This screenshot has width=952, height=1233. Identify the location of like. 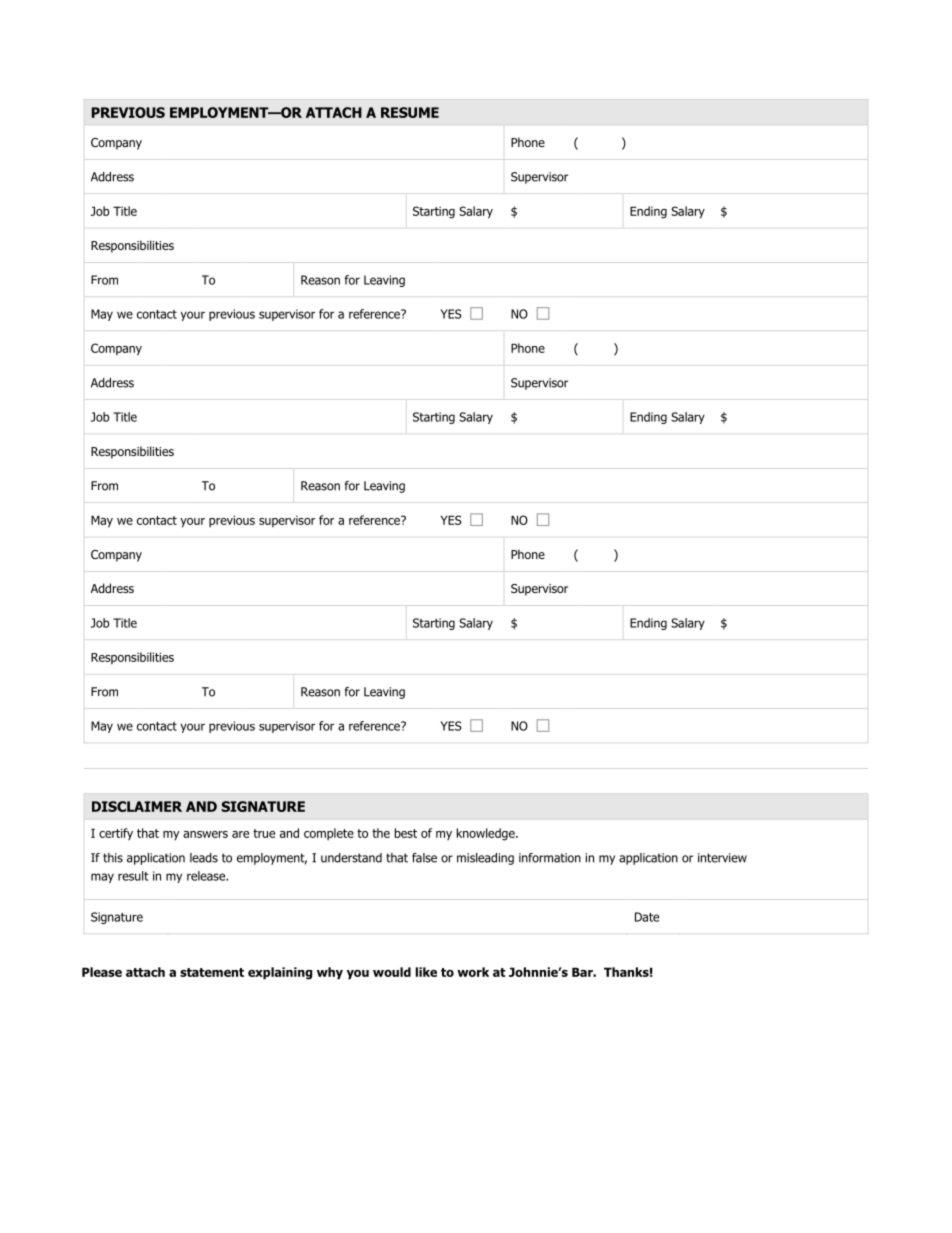
(426, 972).
